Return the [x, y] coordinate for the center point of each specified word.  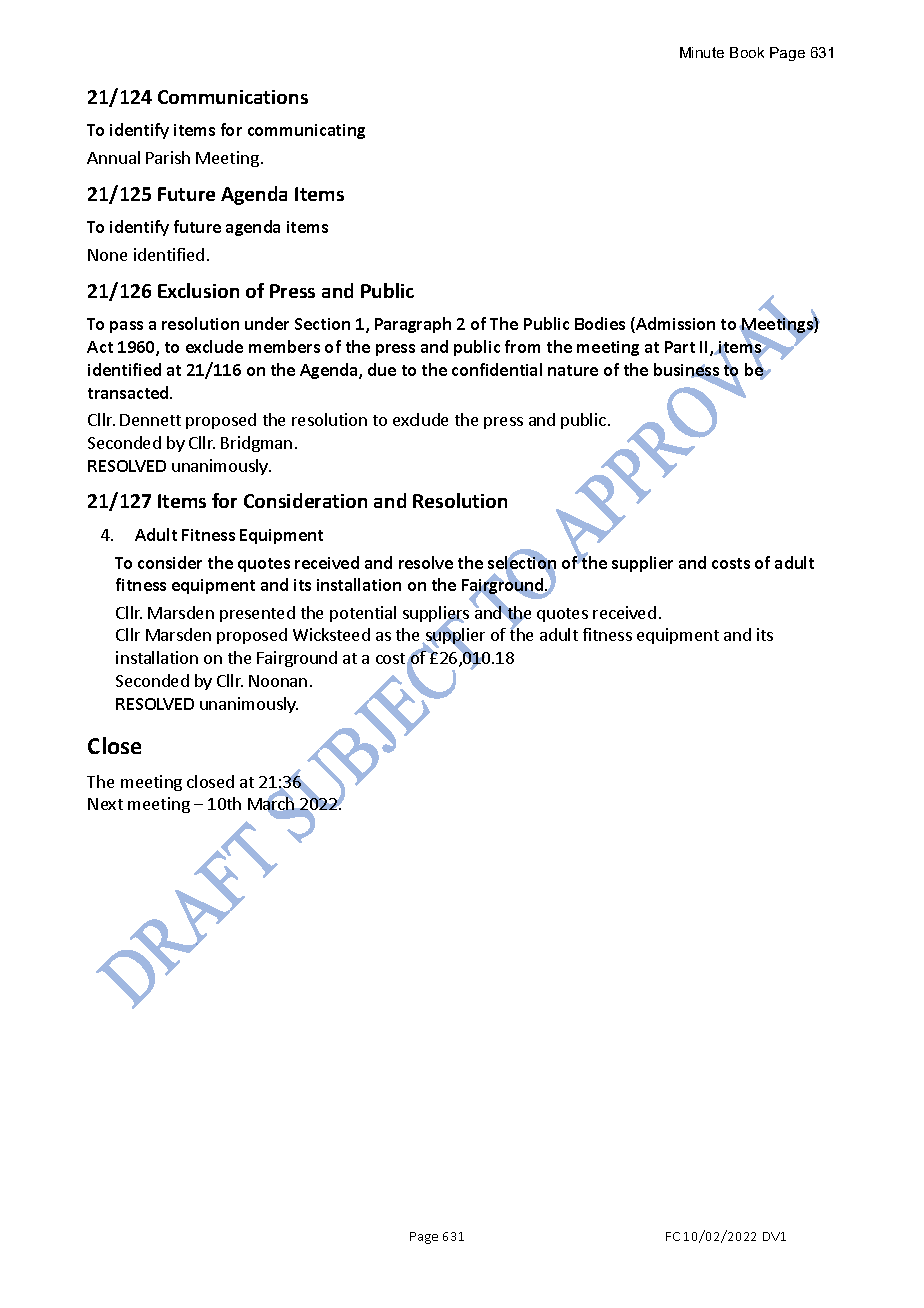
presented [257, 614]
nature [573, 370]
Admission [674, 325]
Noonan [278, 681]
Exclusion [198, 290]
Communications [233, 97]
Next [105, 804]
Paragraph [413, 325]
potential [363, 614]
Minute [702, 52]
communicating [306, 131]
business [687, 371]
